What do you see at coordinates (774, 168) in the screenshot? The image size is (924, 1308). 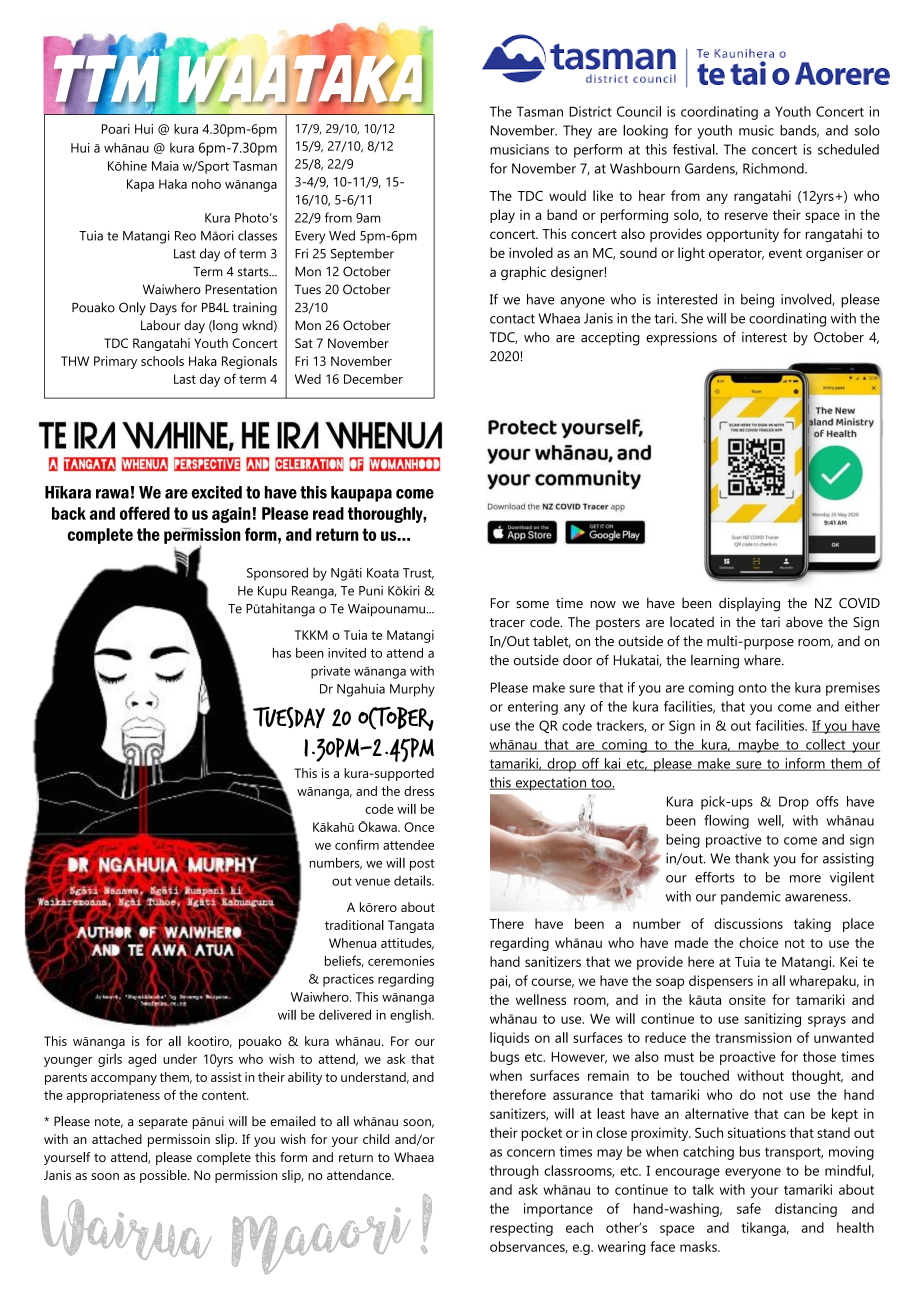 I see `Richmond` at bounding box center [774, 168].
